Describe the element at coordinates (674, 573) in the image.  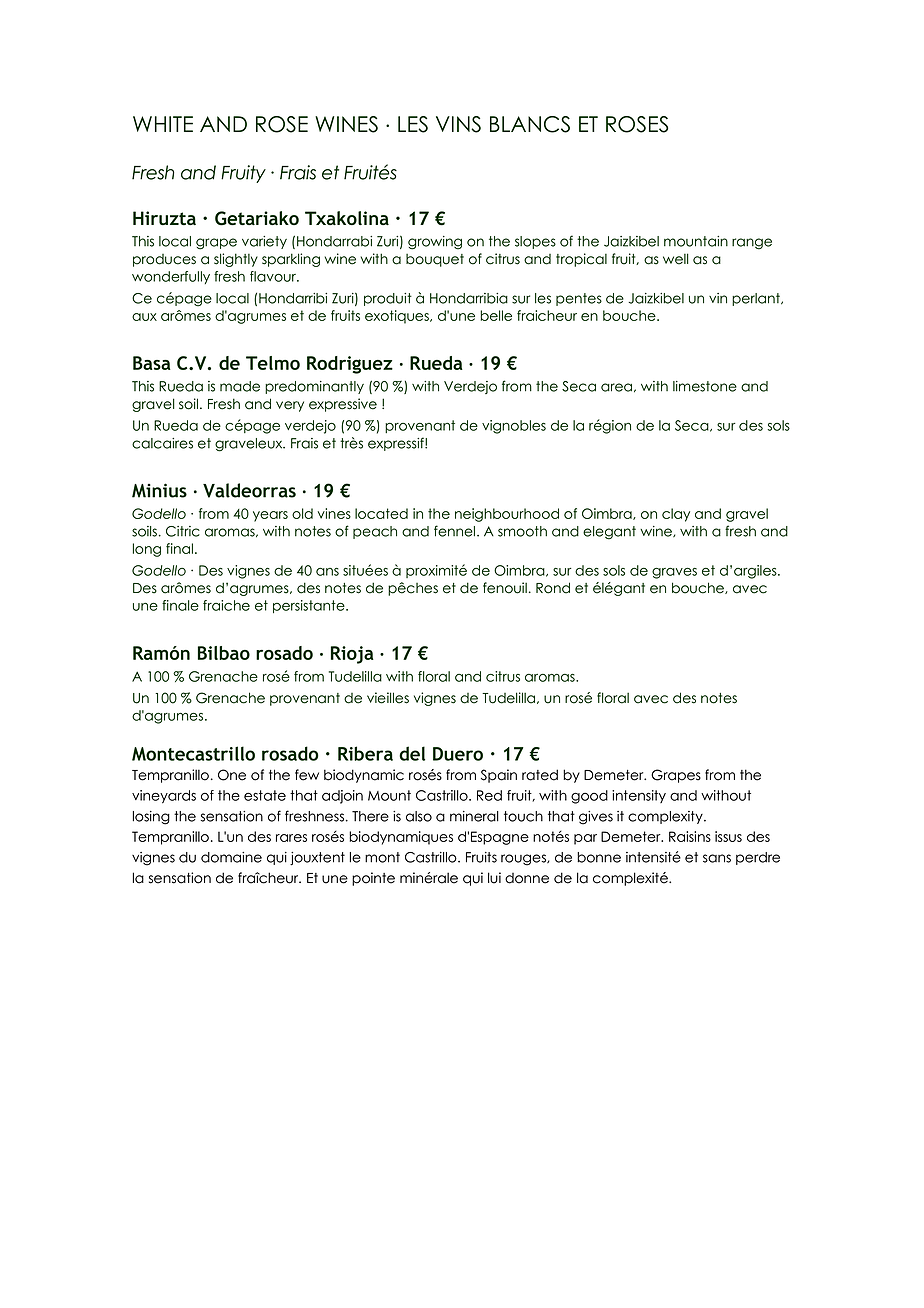
I see `graves` at that location.
